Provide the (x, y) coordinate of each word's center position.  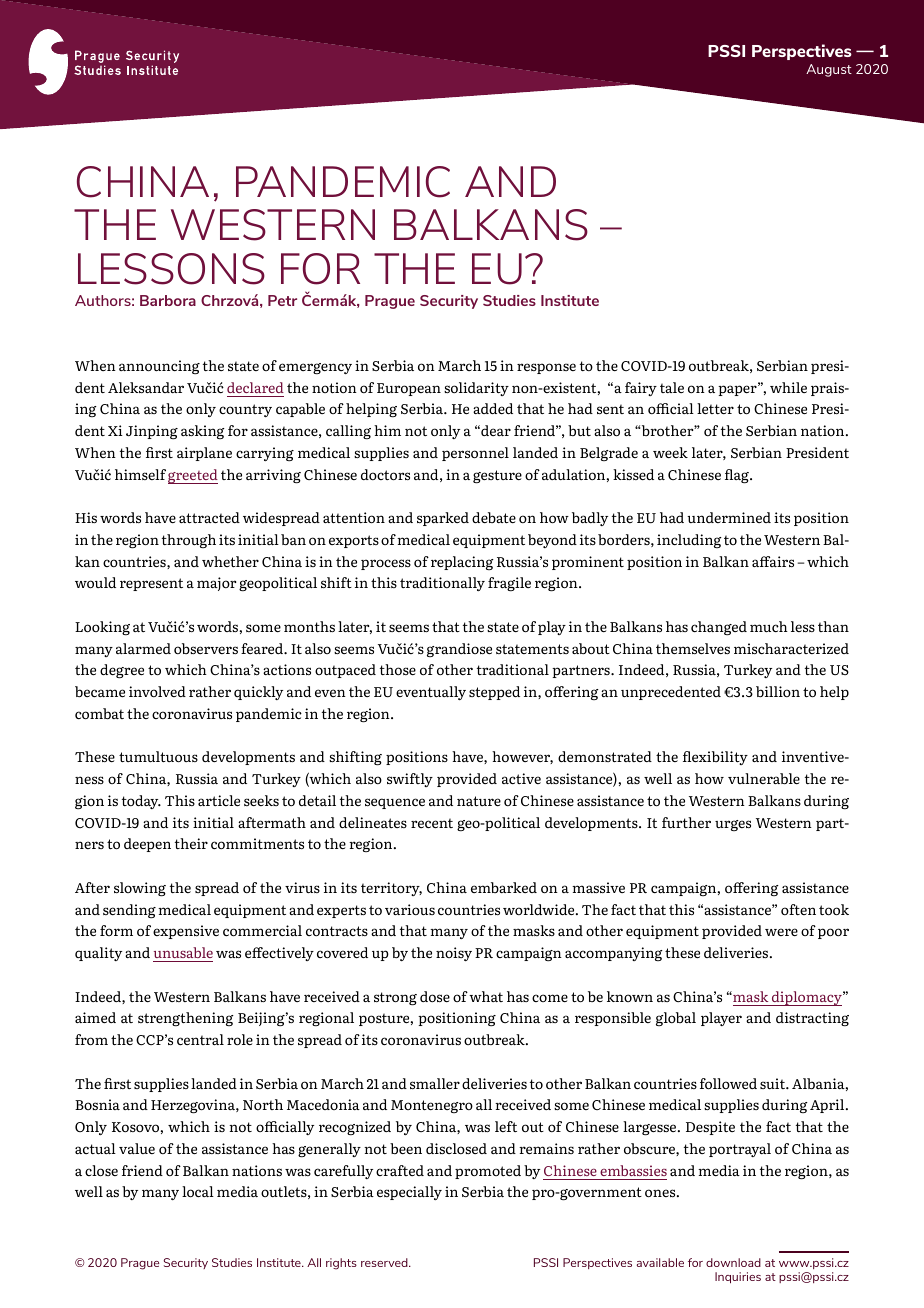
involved (157, 691)
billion (778, 691)
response (546, 368)
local (198, 1192)
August (829, 70)
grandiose (459, 650)
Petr (282, 300)
